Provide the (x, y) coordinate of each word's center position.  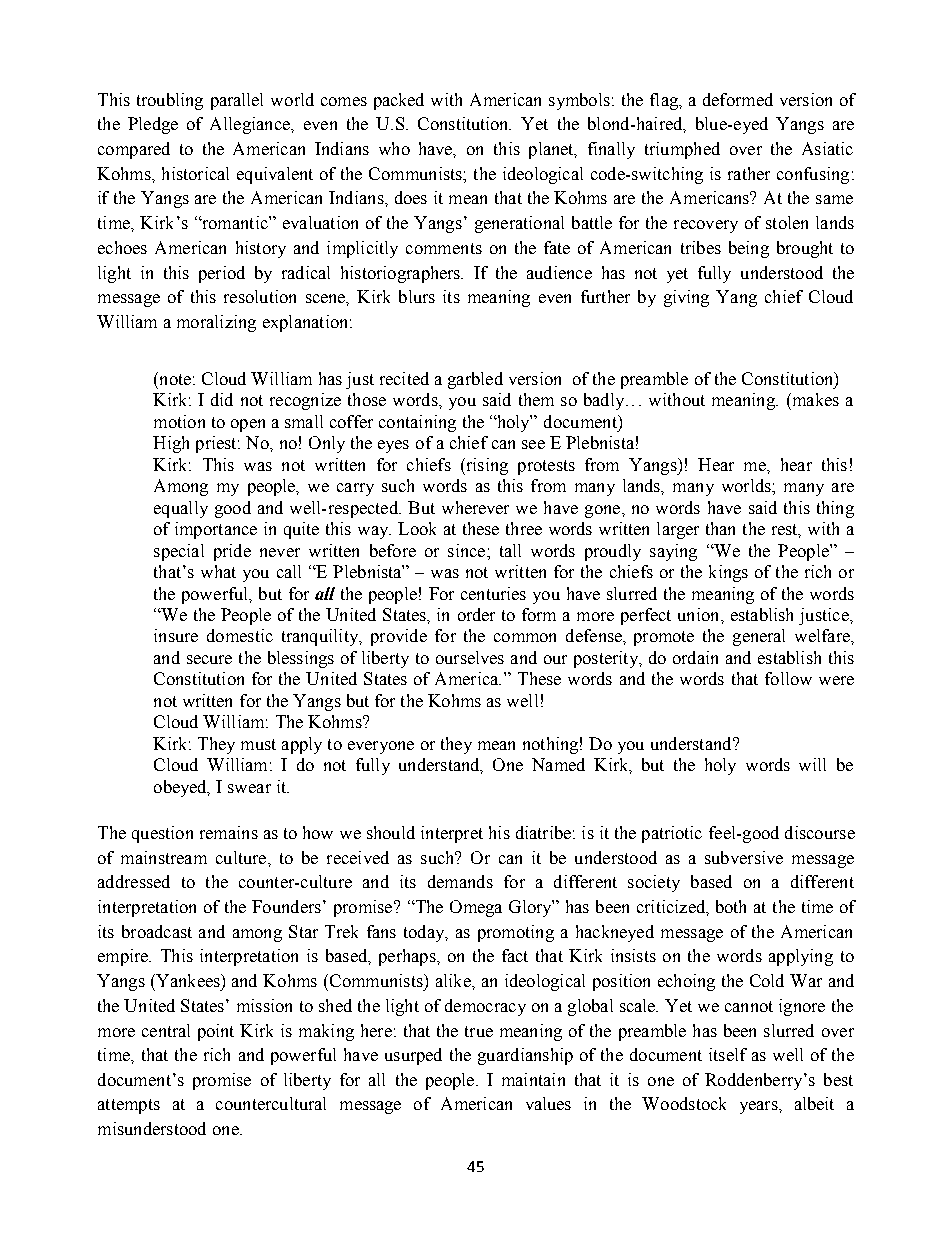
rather (749, 173)
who (394, 148)
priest (217, 444)
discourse (820, 832)
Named (558, 764)
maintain (533, 1079)
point (216, 1032)
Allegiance (251, 125)
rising (486, 466)
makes (814, 399)
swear (249, 788)
